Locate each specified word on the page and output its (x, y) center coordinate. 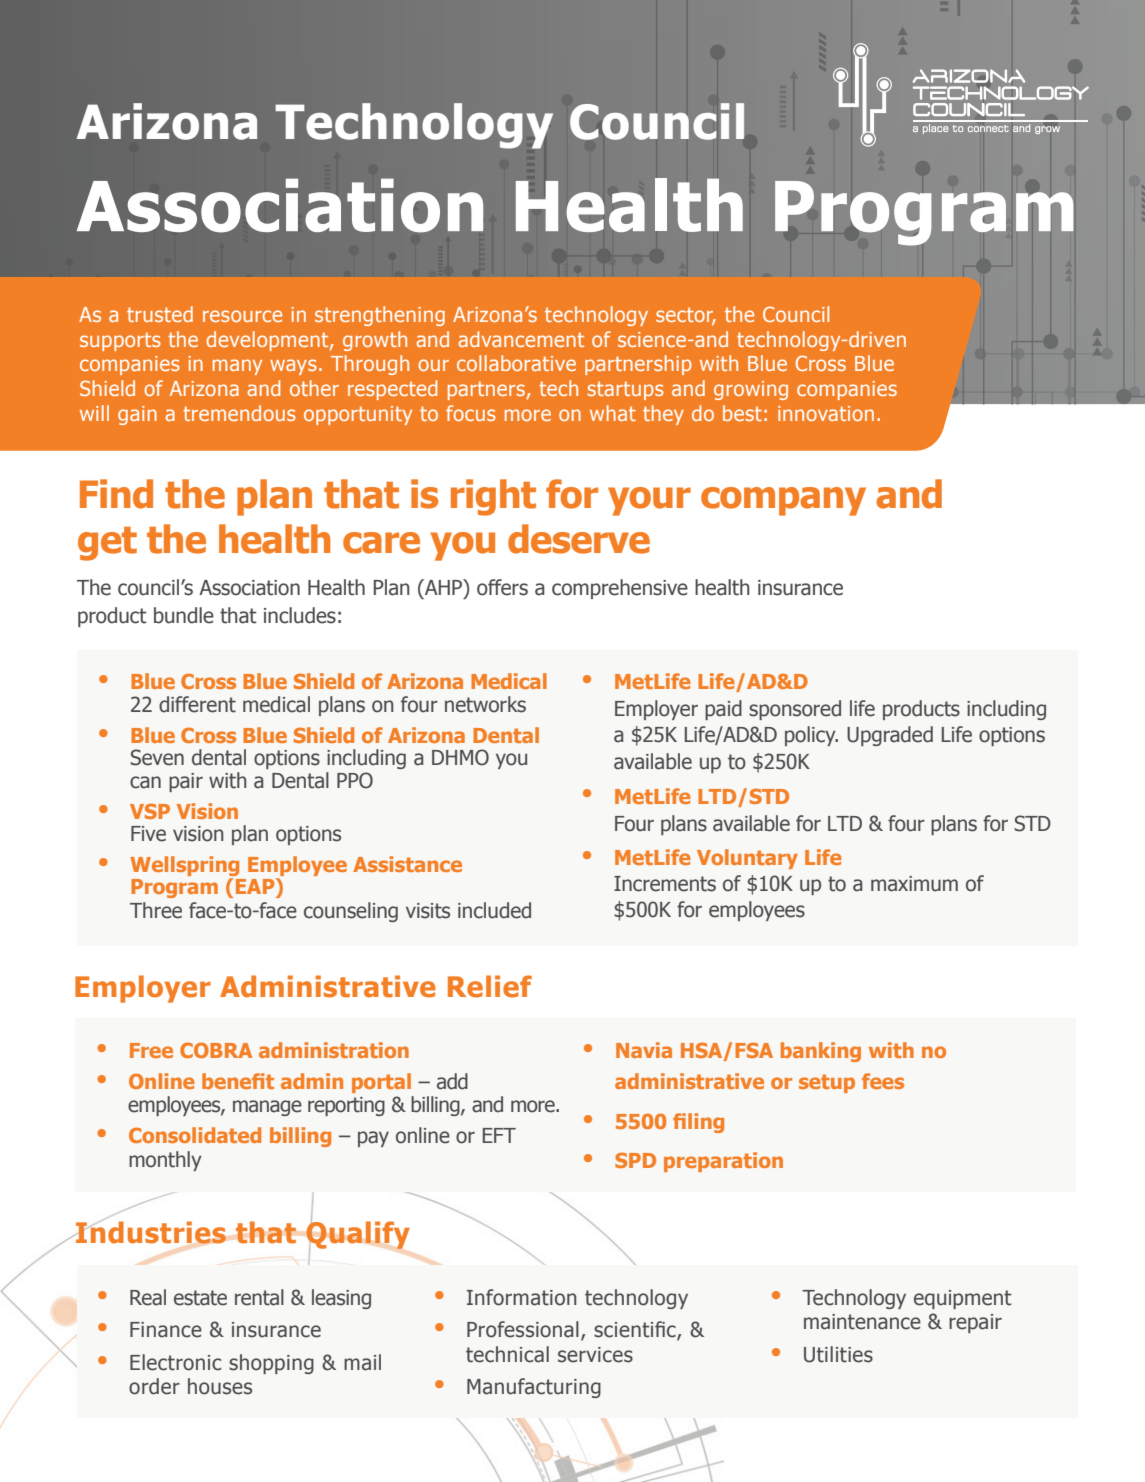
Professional (523, 1329)
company (783, 501)
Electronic (175, 1362)
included (494, 910)
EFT (499, 1135)
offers (502, 587)
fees (883, 1081)
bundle (184, 615)
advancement (521, 339)
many (237, 367)
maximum (914, 884)
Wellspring (184, 867)
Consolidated (195, 1135)
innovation (826, 413)
